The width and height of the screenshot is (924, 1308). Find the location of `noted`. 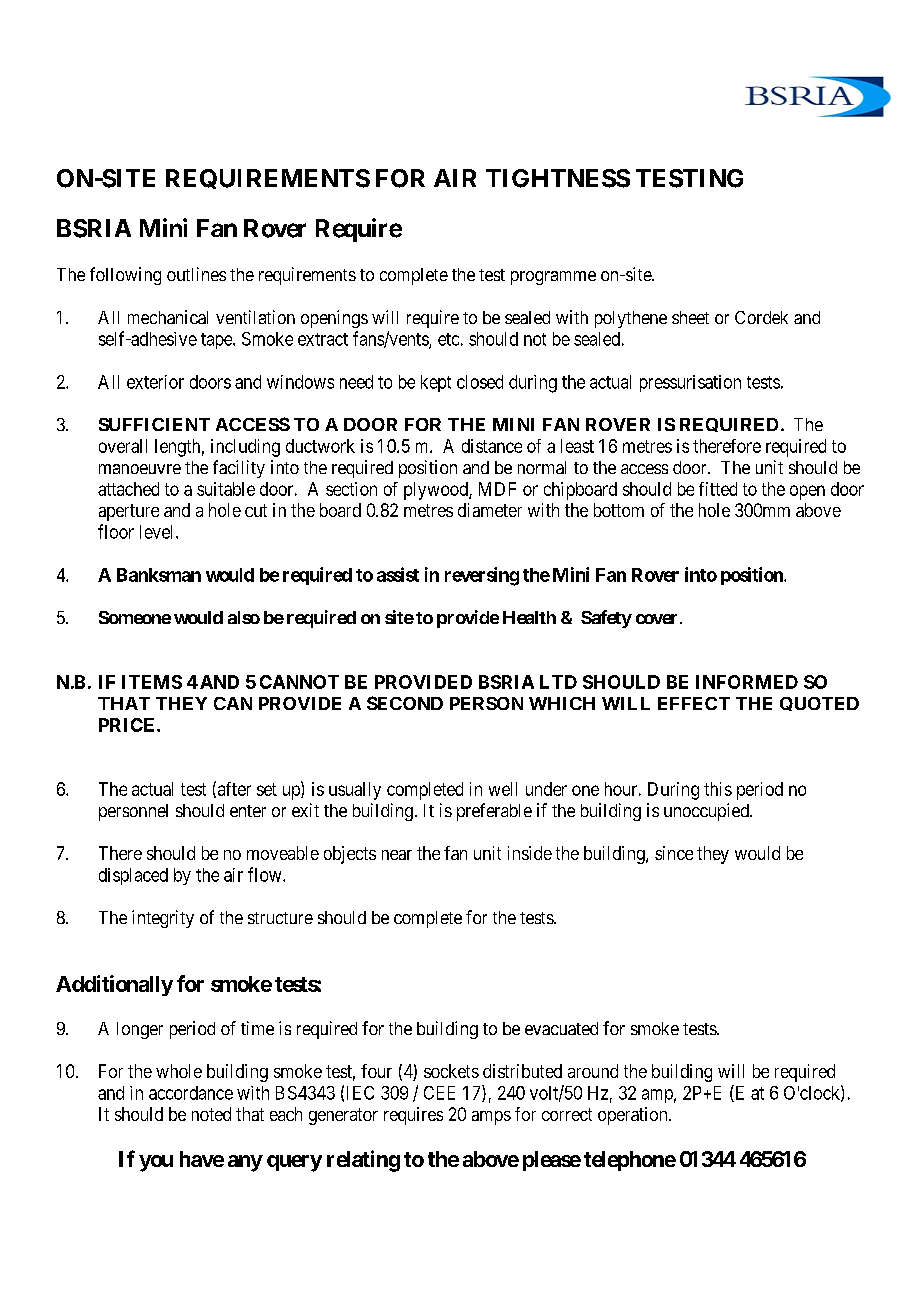

noted is located at coordinates (211, 1114).
